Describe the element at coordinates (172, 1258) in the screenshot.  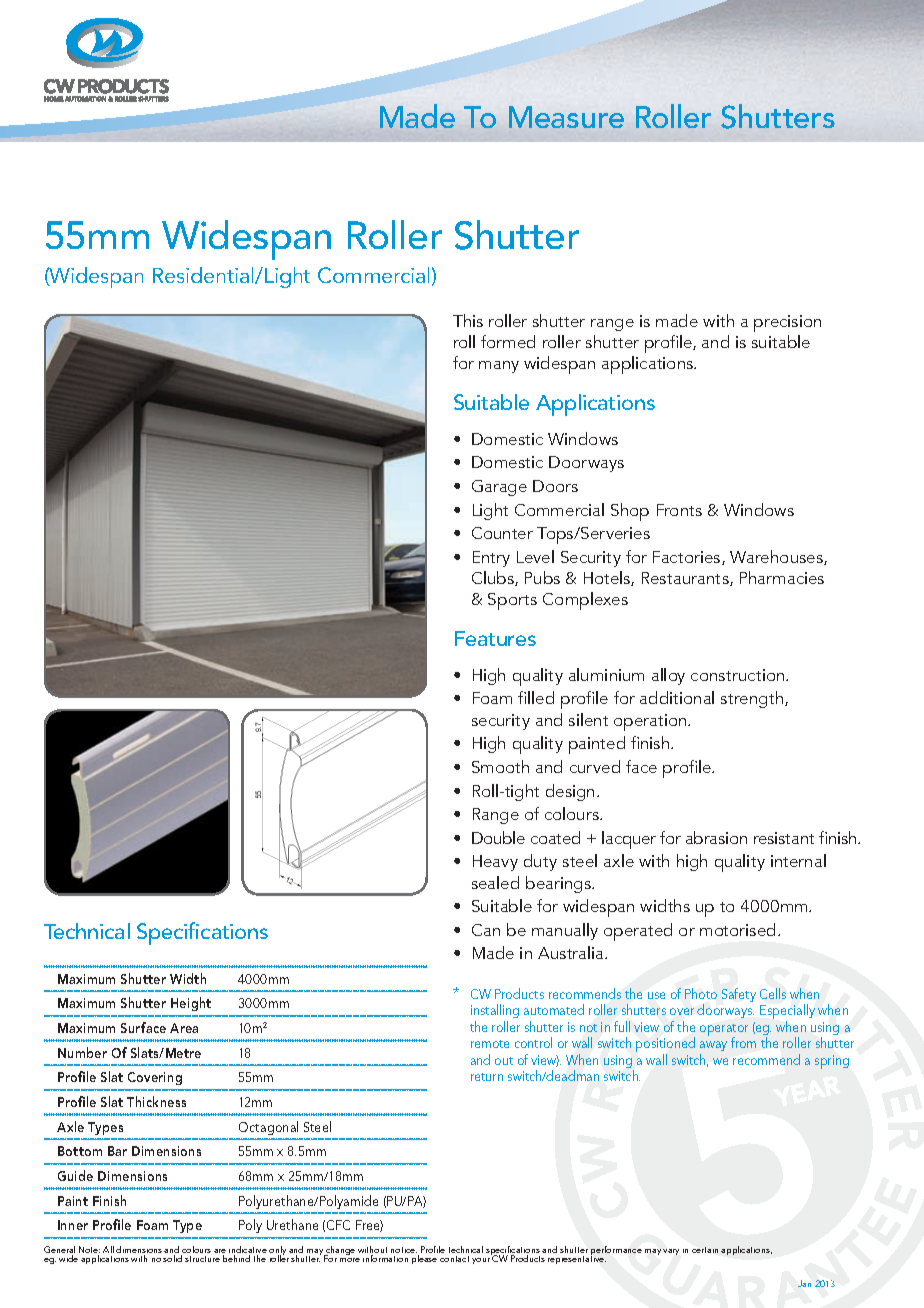
I see `solid` at that location.
